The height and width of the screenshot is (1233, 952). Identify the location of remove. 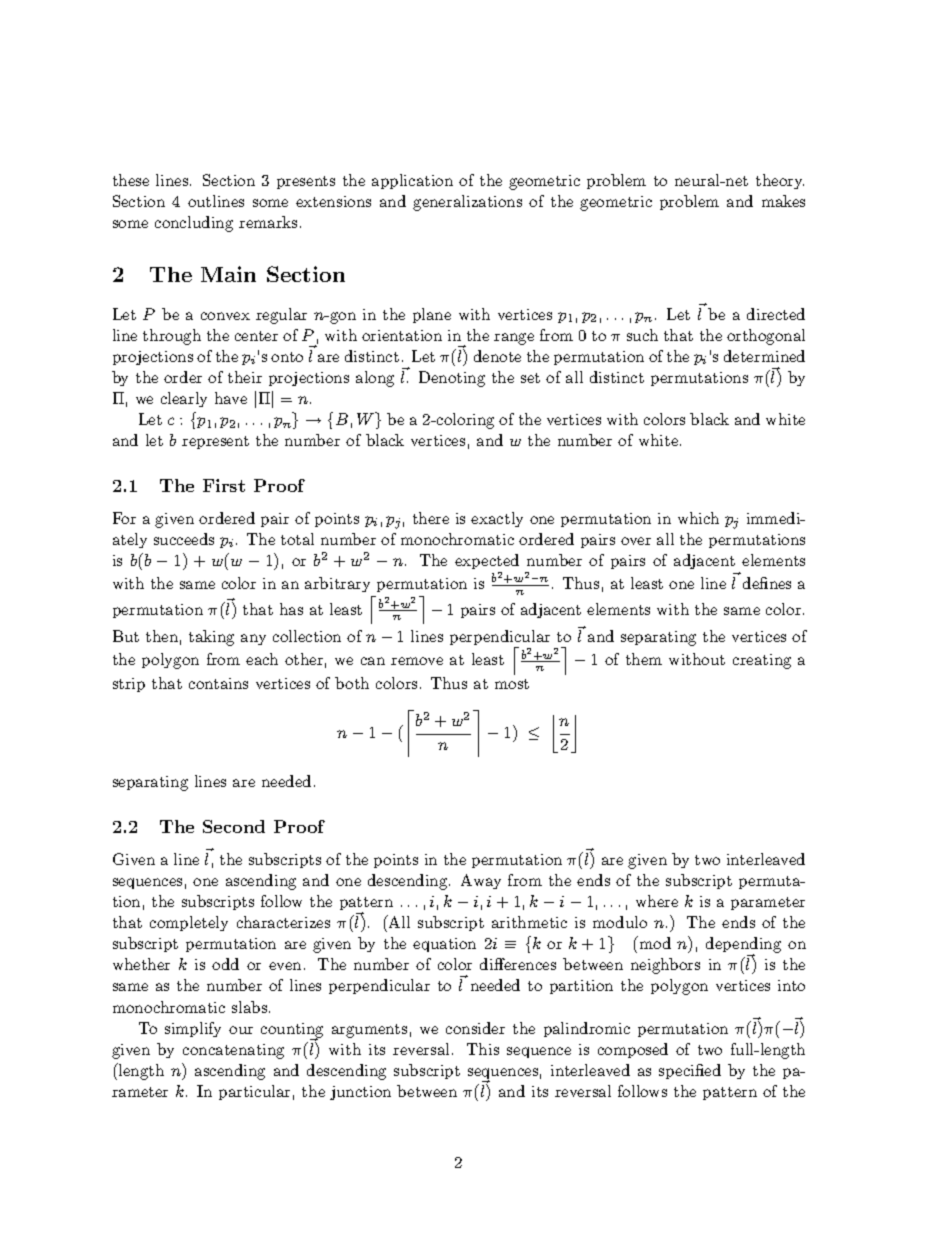
(417, 661).
